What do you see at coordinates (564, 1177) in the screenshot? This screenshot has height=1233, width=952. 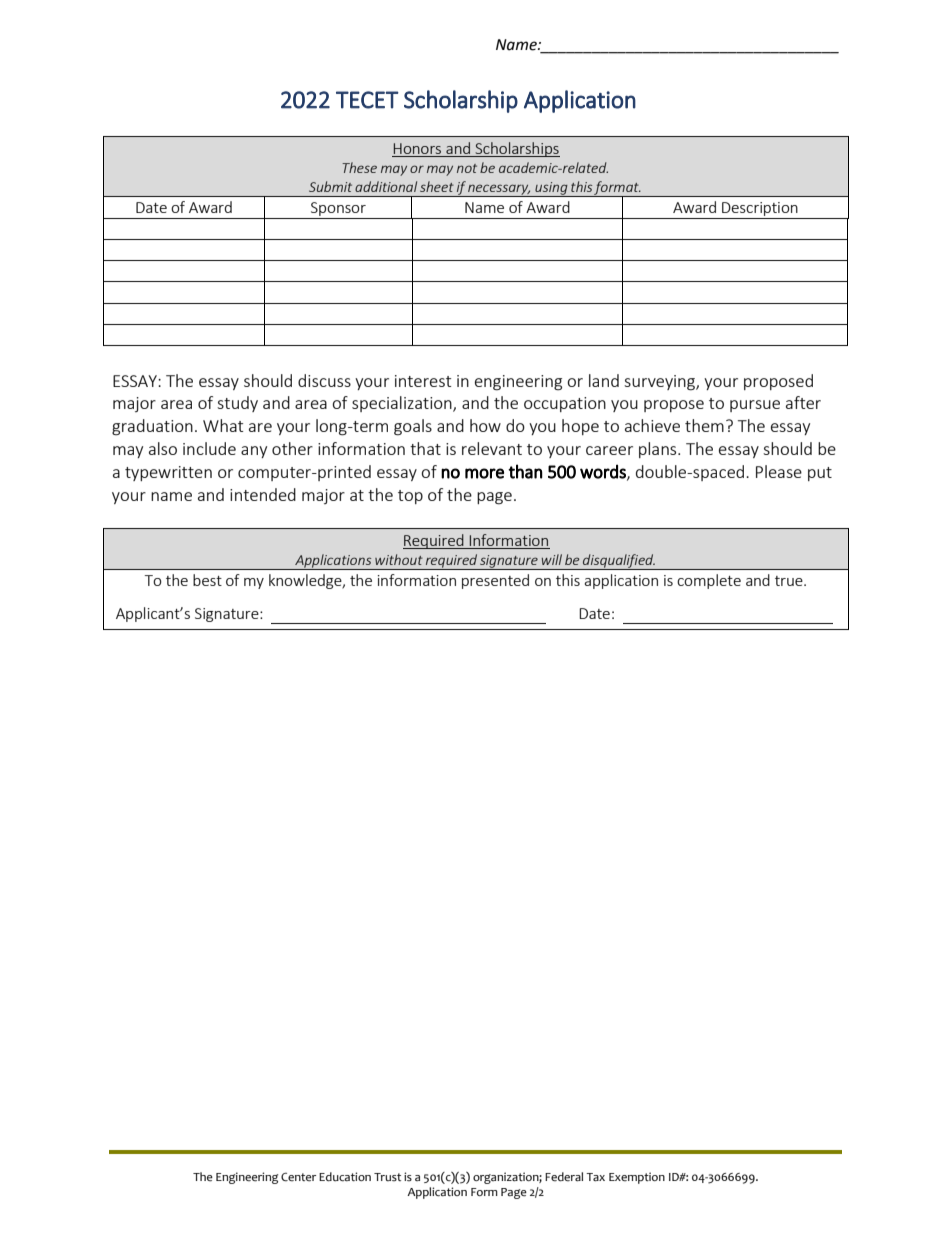 I see `Federal` at bounding box center [564, 1177].
